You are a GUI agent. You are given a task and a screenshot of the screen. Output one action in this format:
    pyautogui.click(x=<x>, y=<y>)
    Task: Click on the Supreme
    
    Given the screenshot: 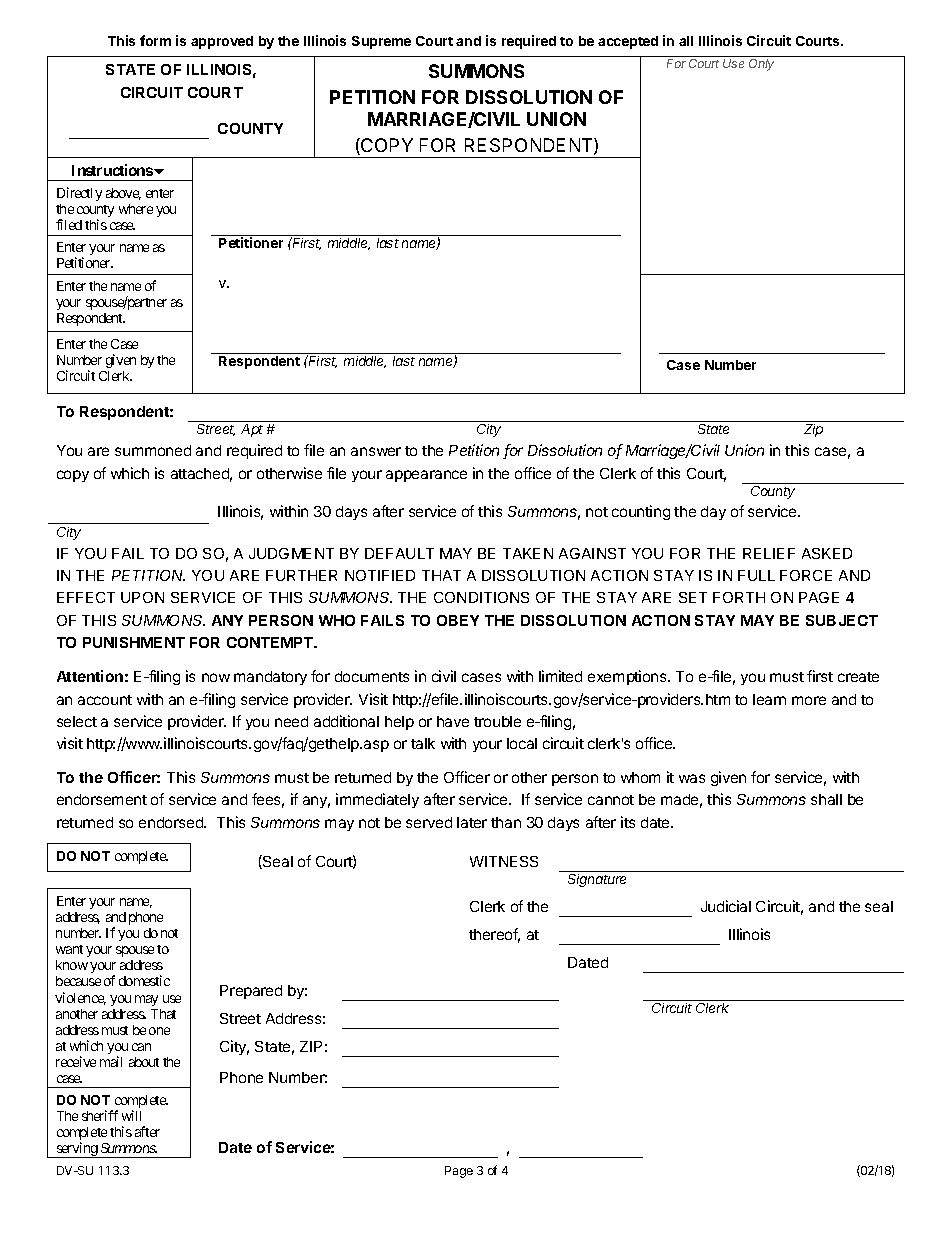 What is the action you would take?
    pyautogui.click(x=381, y=42)
